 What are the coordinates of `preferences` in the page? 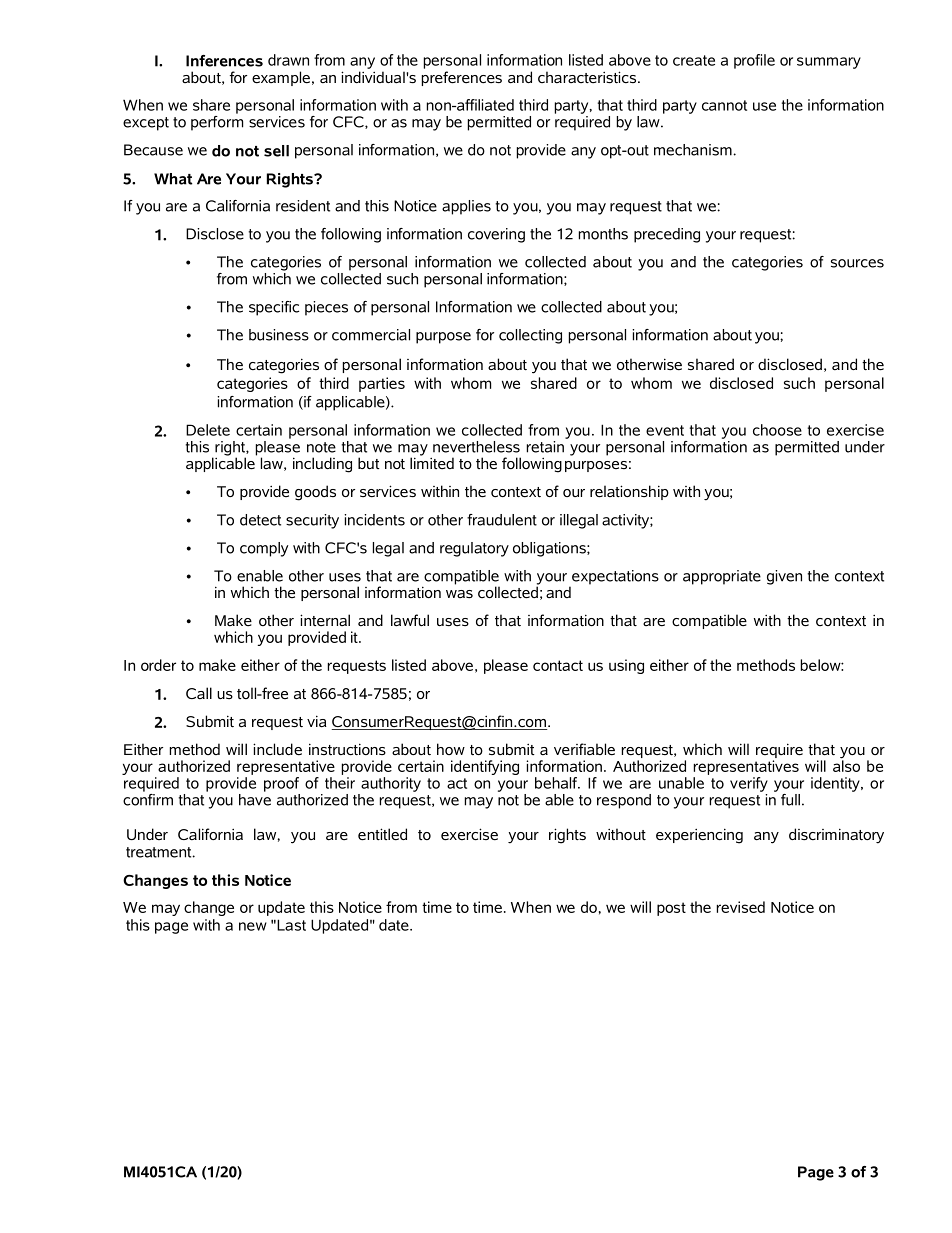 It's located at (461, 78).
